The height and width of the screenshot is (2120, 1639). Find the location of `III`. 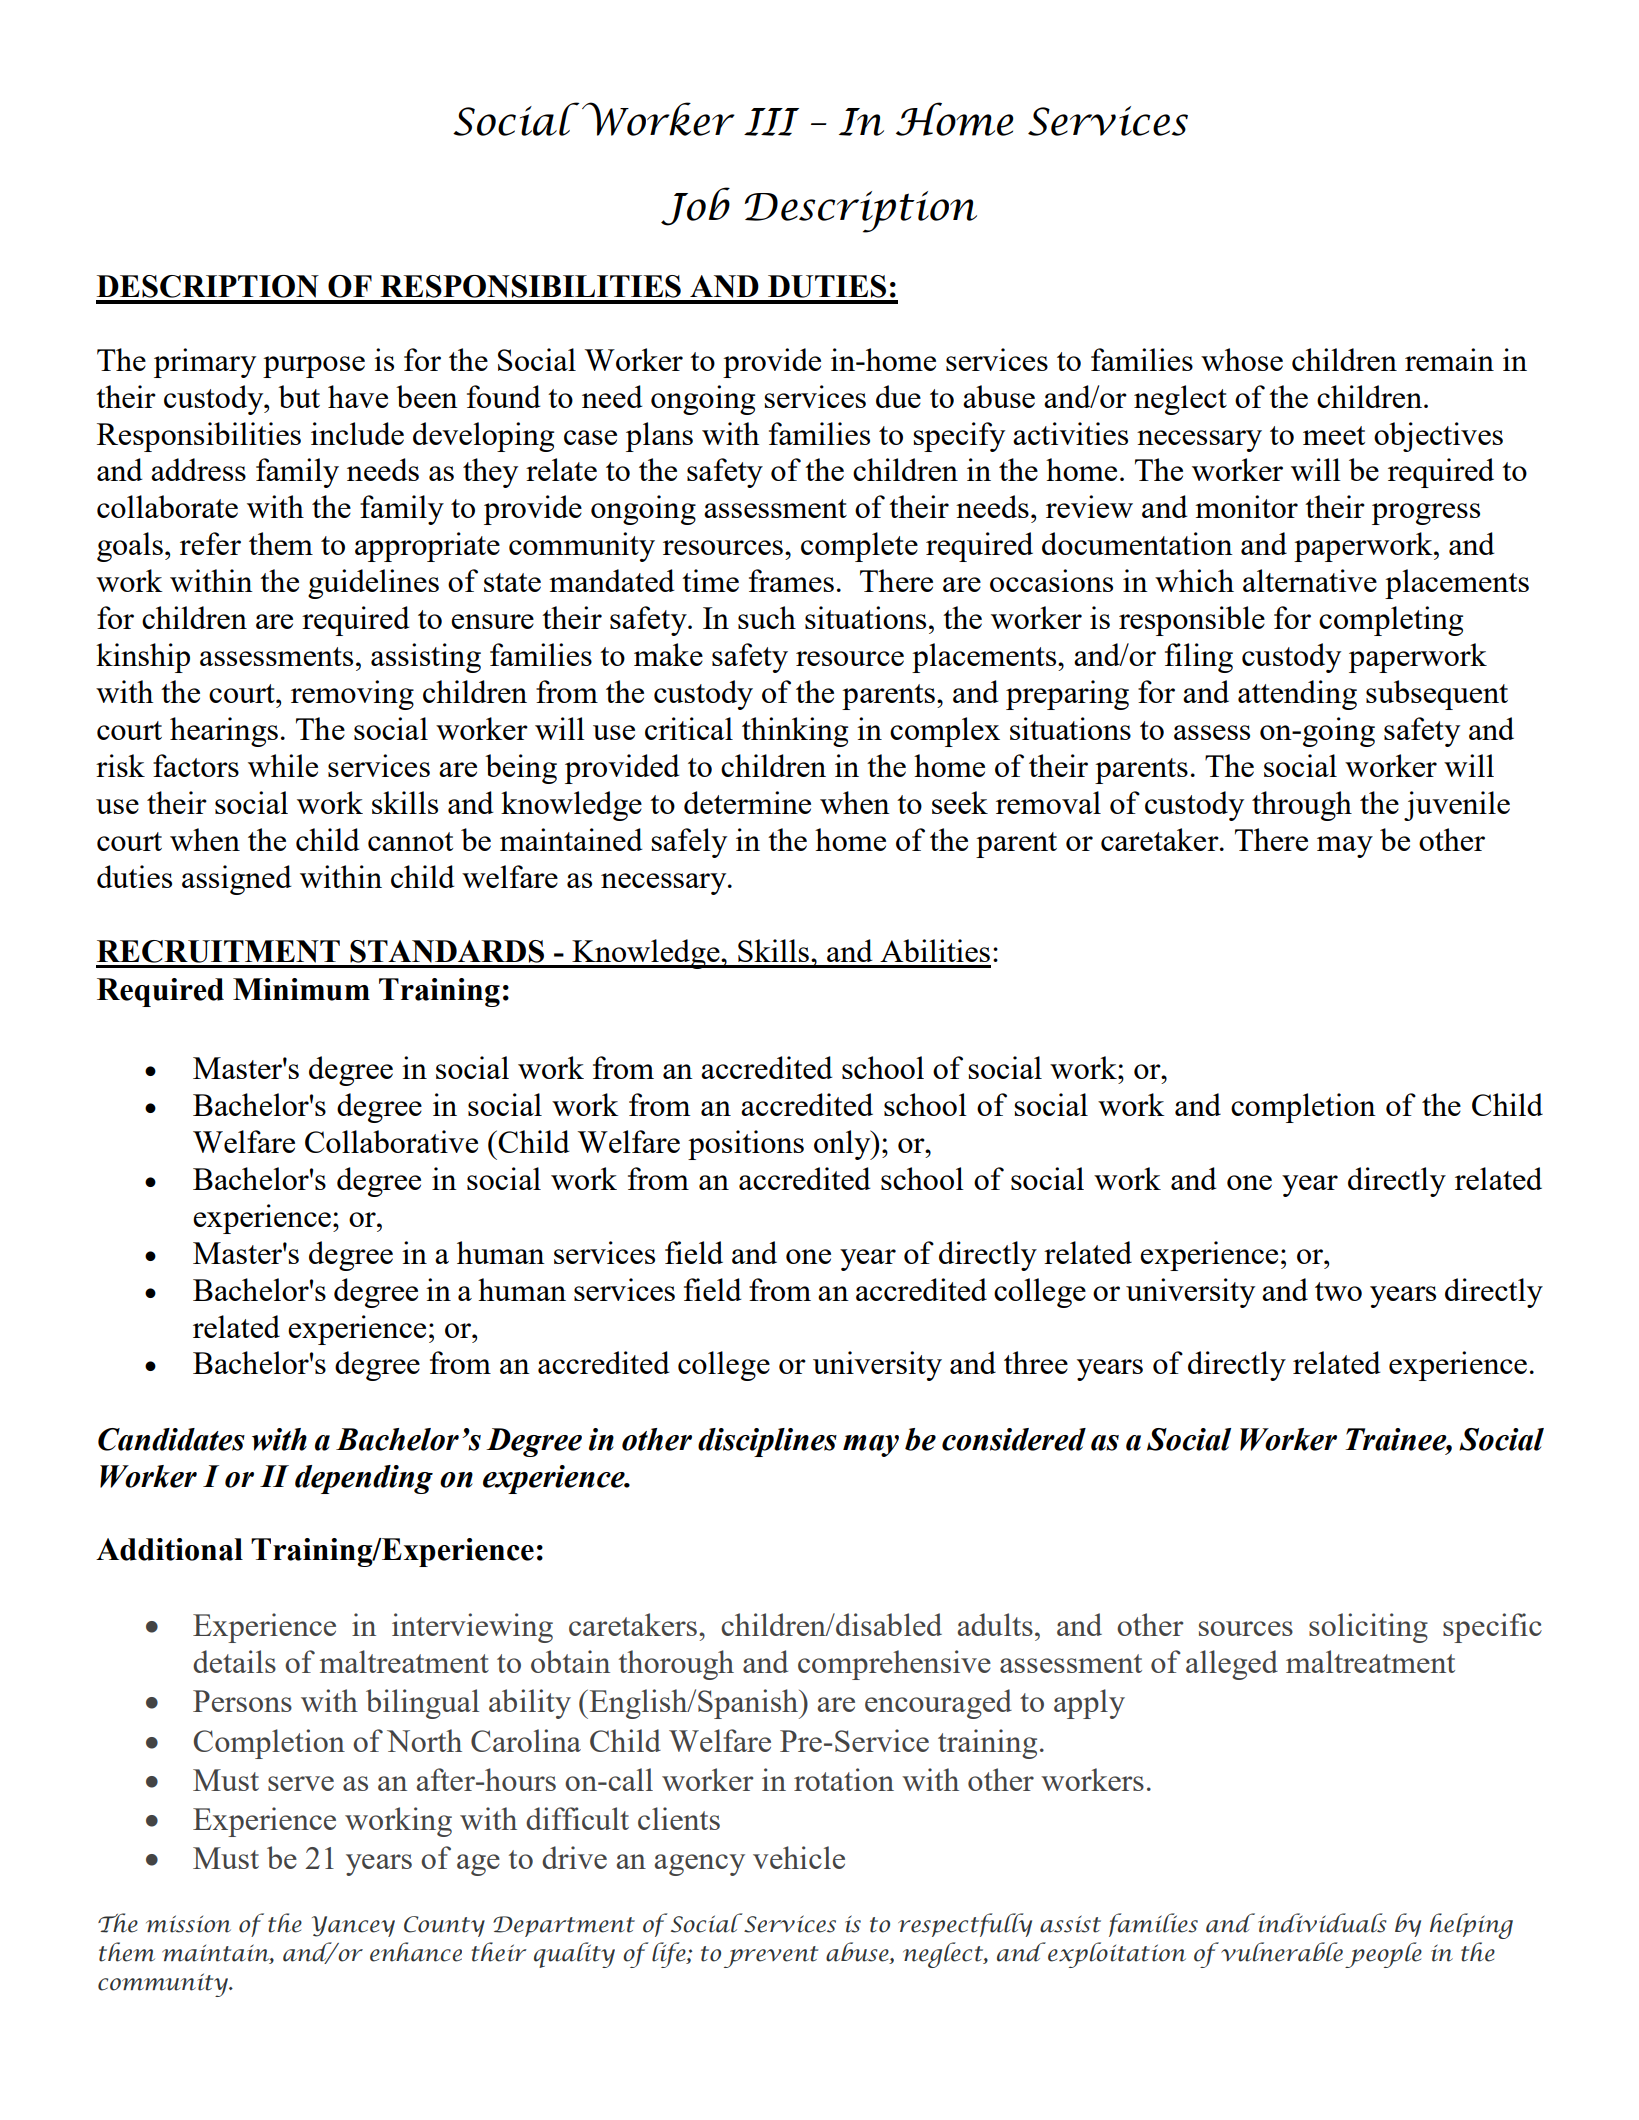

III is located at coordinates (771, 122).
